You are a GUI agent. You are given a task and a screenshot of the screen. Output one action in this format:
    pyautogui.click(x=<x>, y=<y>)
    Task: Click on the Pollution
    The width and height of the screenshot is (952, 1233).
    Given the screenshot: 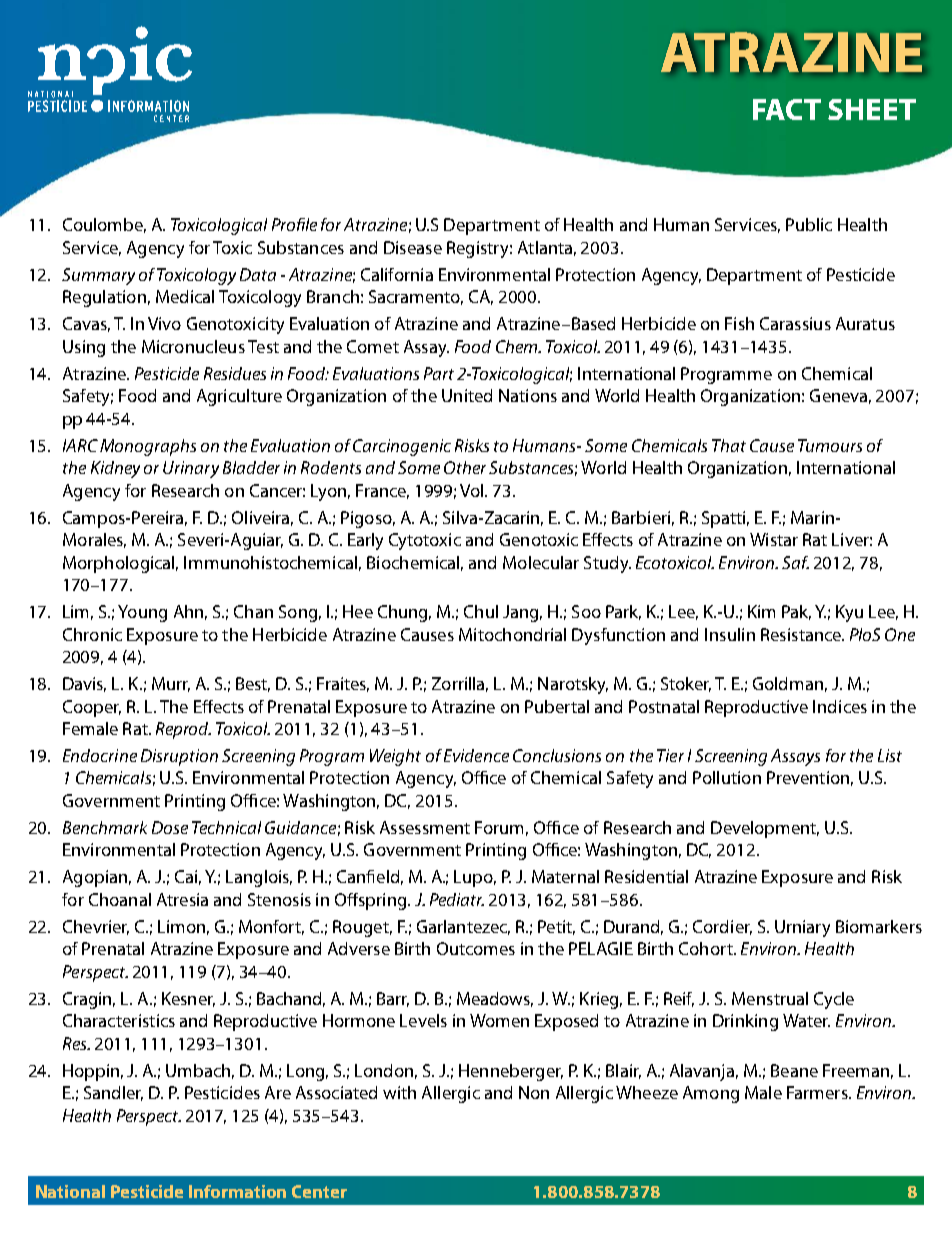 What is the action you would take?
    pyautogui.click(x=727, y=777)
